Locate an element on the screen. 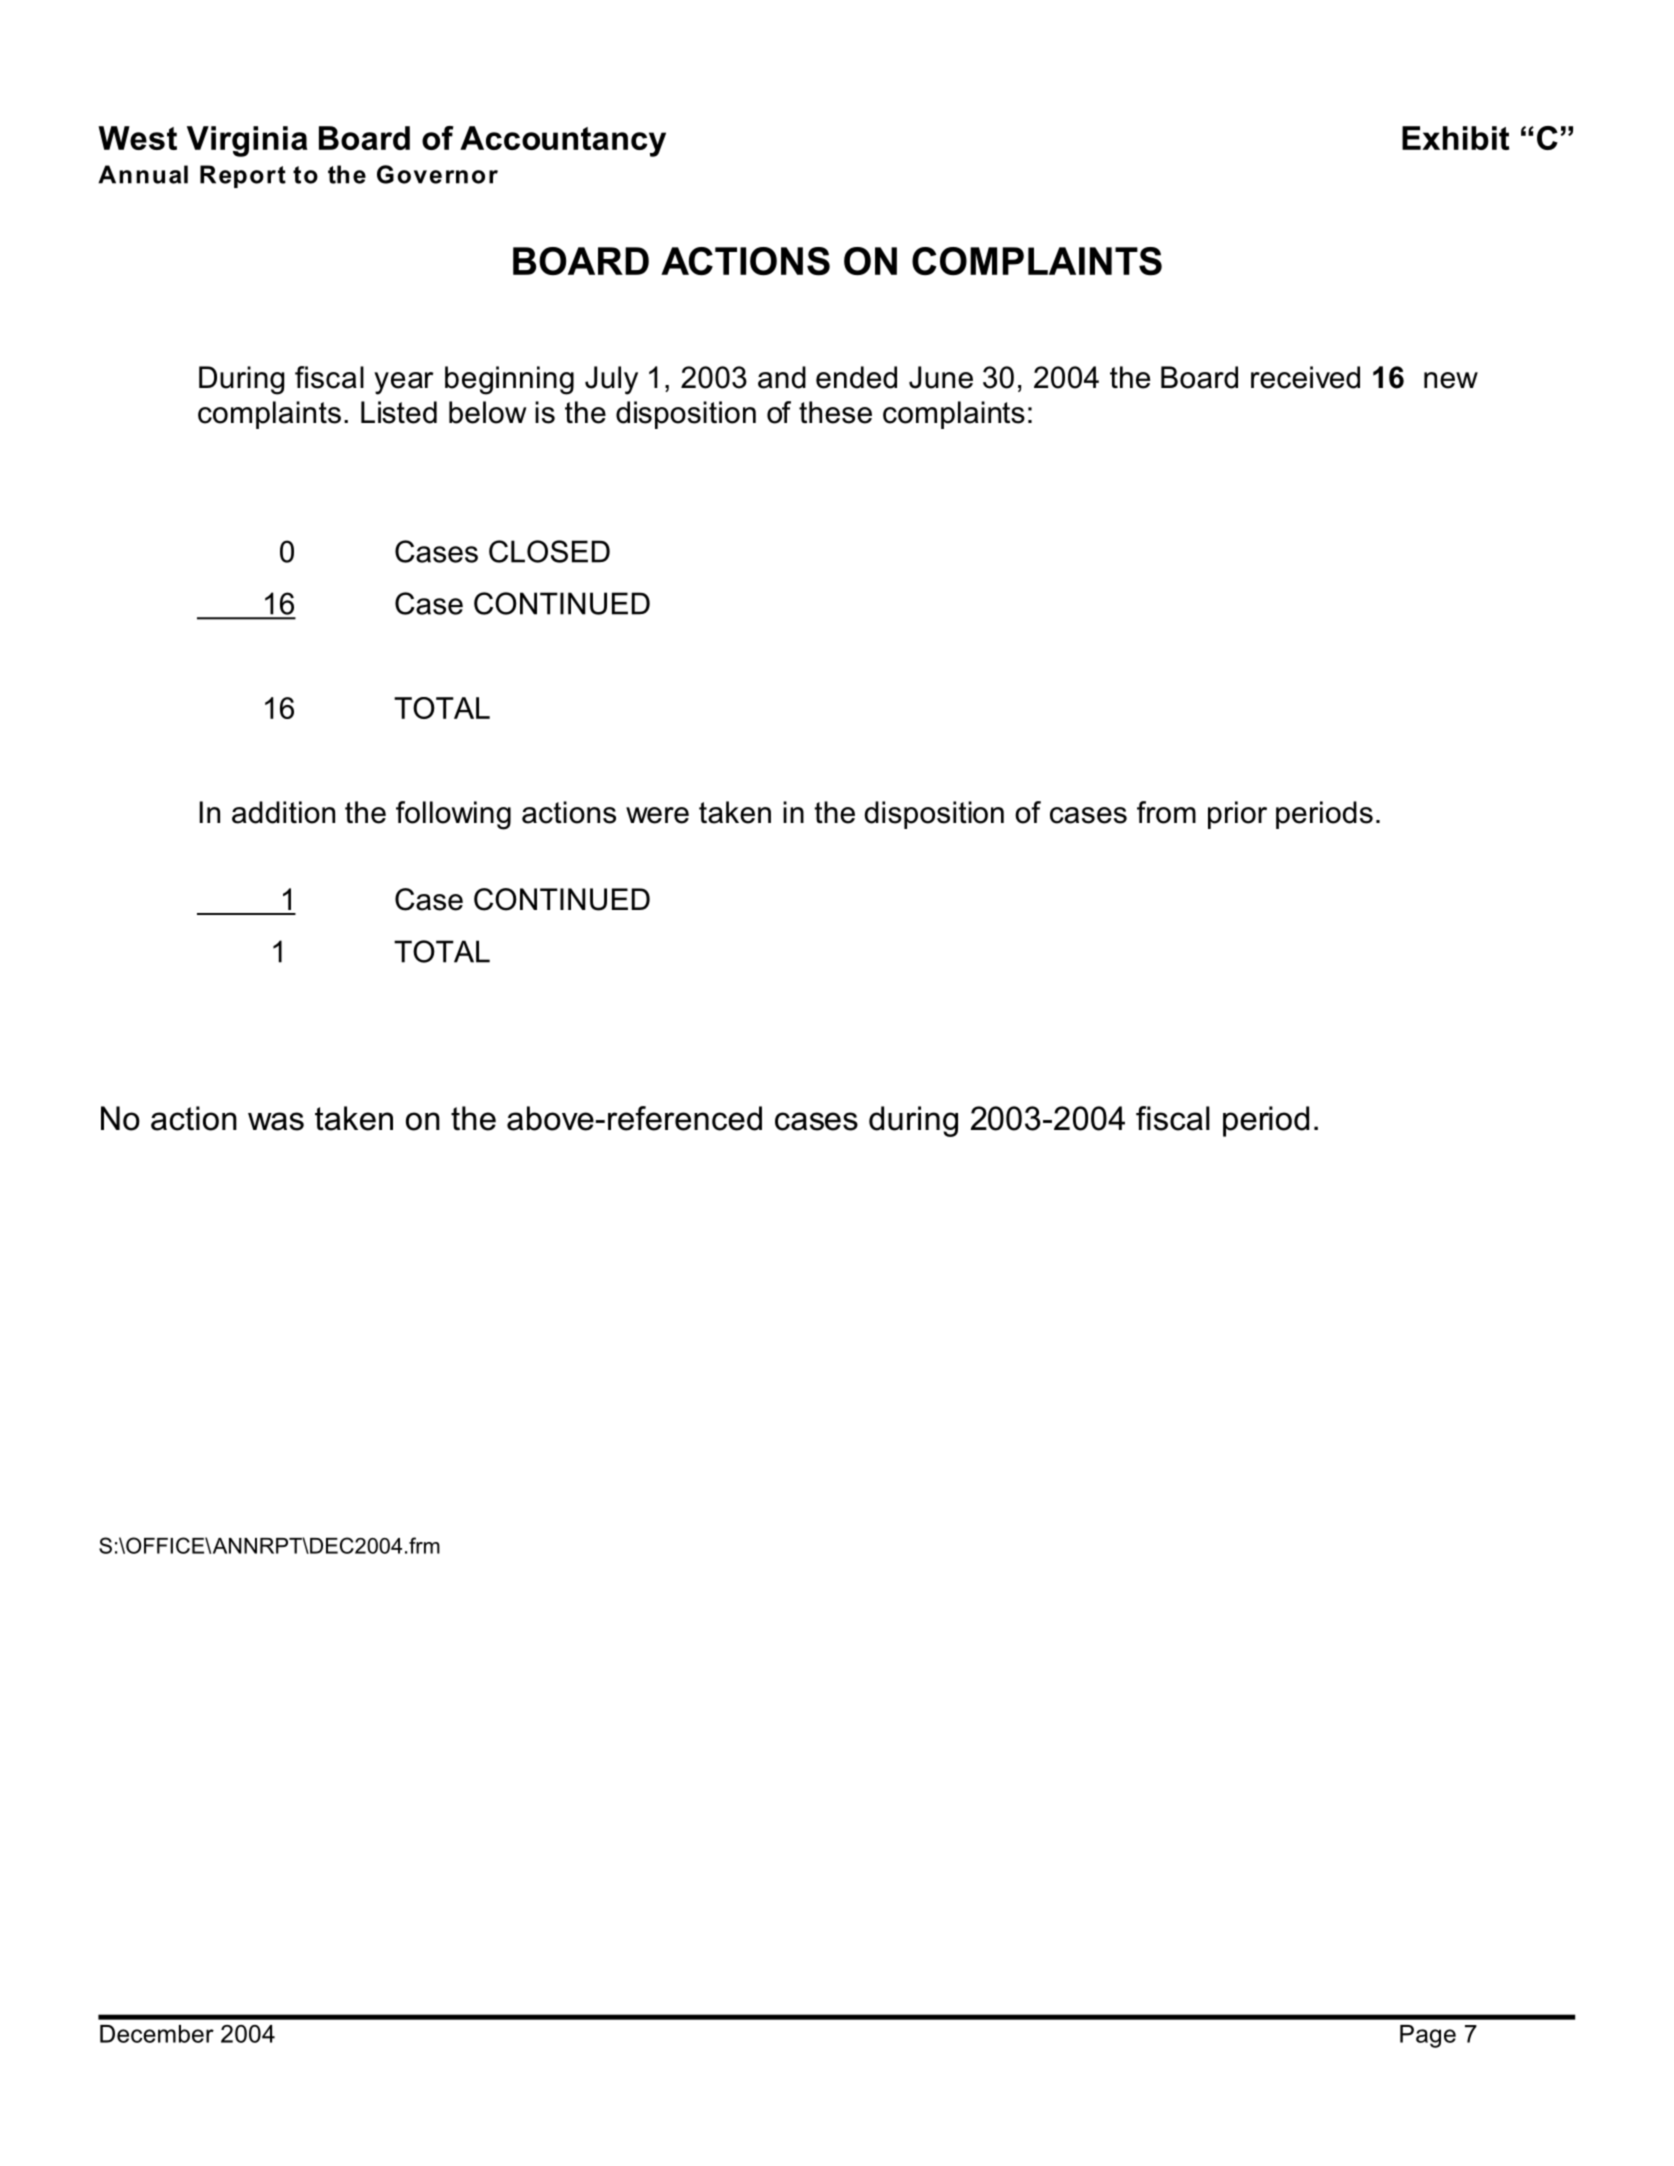 Image resolution: width=1674 pixels, height=2166 pixels. Exhibit is located at coordinates (1455, 138).
